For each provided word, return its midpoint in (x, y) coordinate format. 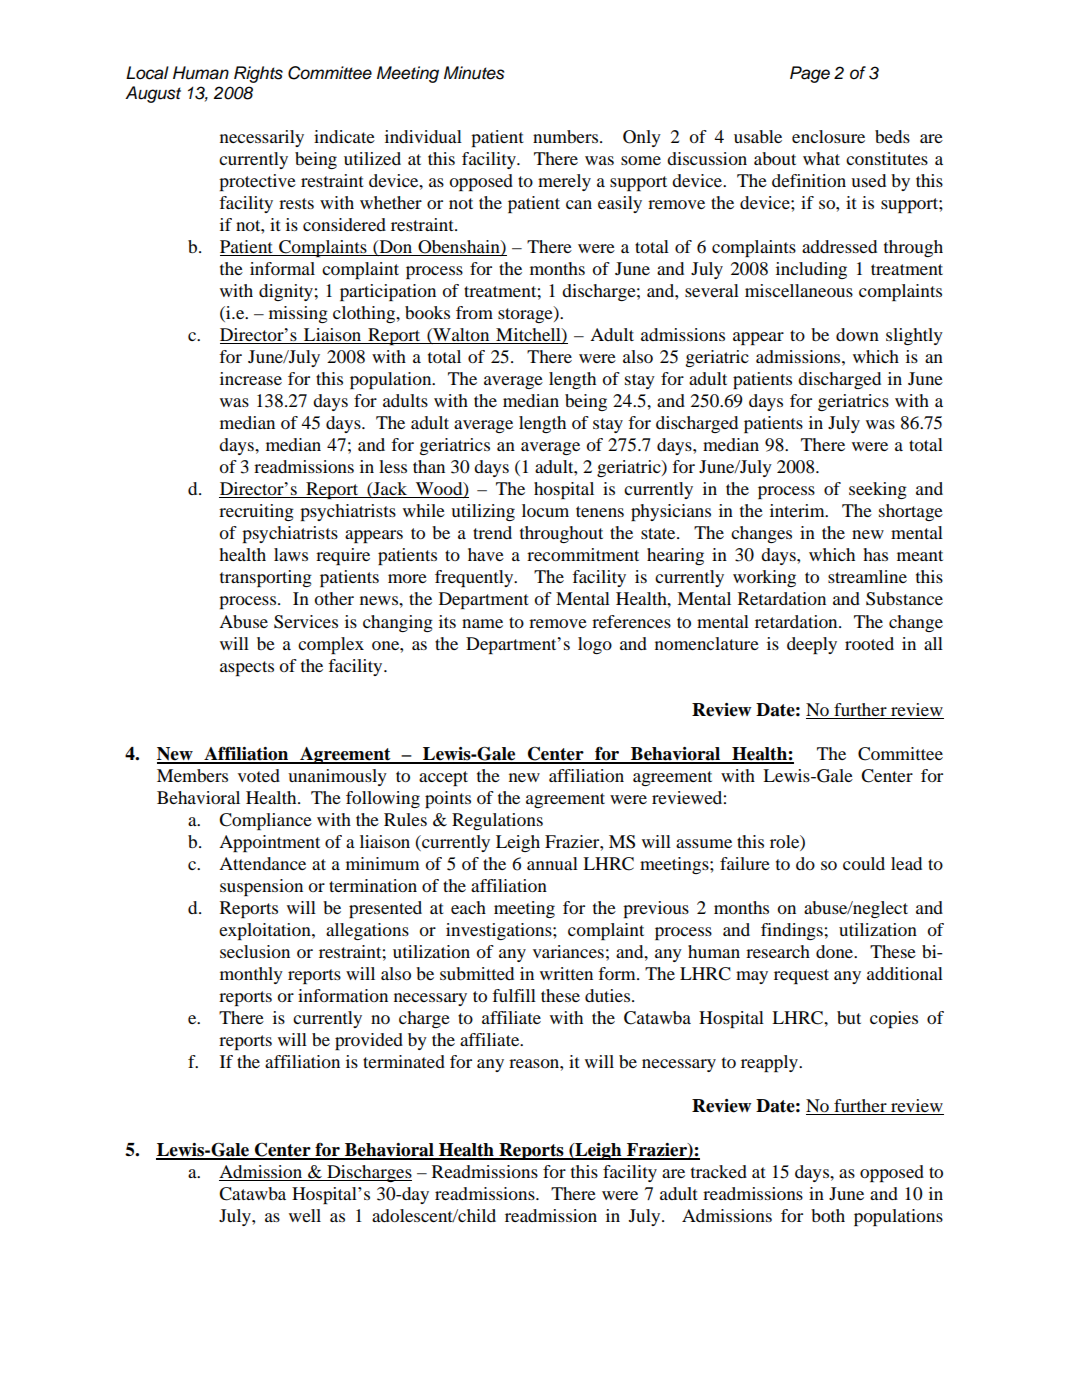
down (857, 334)
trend (492, 532)
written (566, 973)
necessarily (262, 138)
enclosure (828, 136)
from (474, 312)
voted (259, 775)
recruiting (256, 512)
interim (798, 510)
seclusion (255, 951)
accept (443, 778)
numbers (567, 136)
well (305, 1215)
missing (298, 314)
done (836, 951)
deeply (812, 645)
